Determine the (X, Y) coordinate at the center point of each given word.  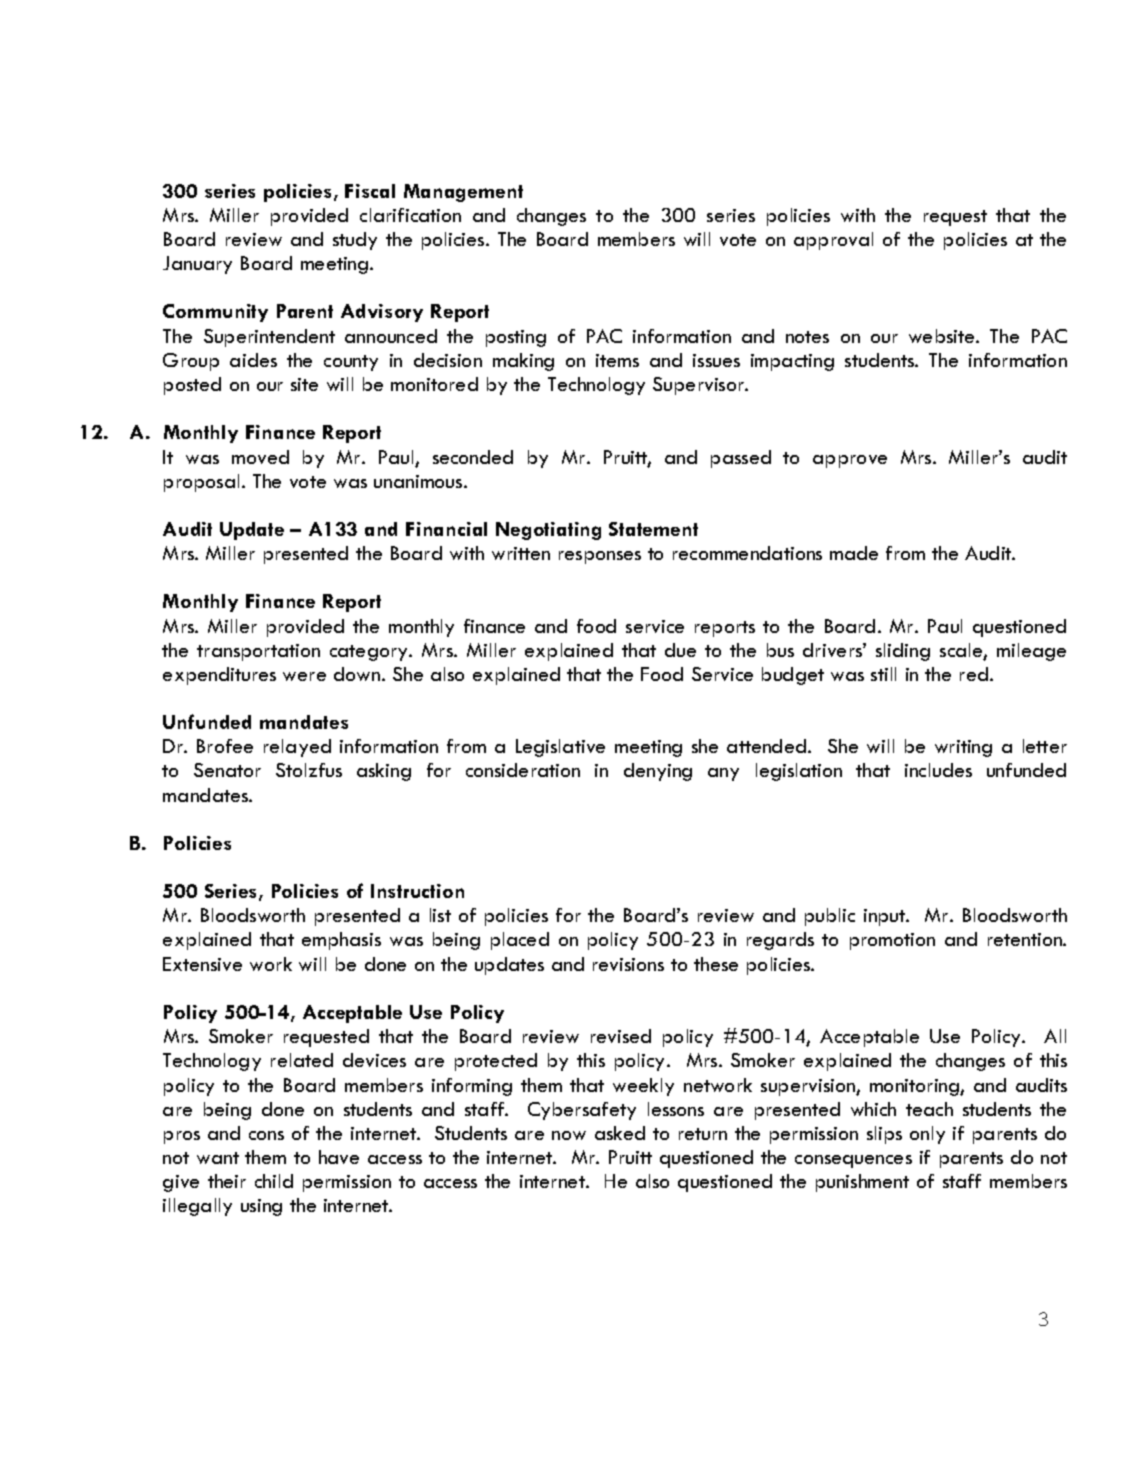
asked (620, 1133)
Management (463, 193)
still (883, 674)
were (304, 676)
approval (833, 241)
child (274, 1181)
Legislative (560, 748)
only (927, 1135)
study (355, 241)
